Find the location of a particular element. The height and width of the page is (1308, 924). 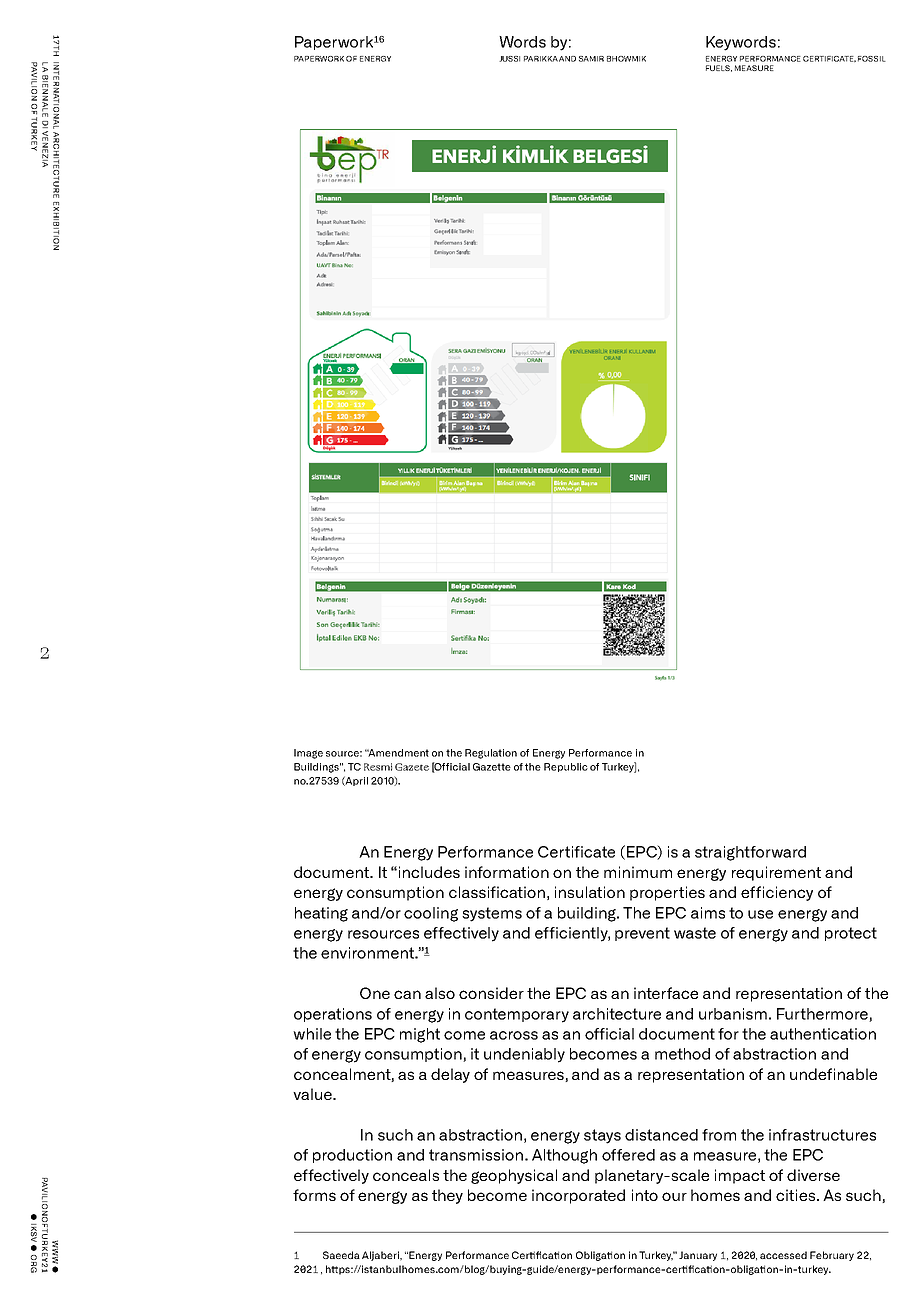

insulation is located at coordinates (590, 892).
